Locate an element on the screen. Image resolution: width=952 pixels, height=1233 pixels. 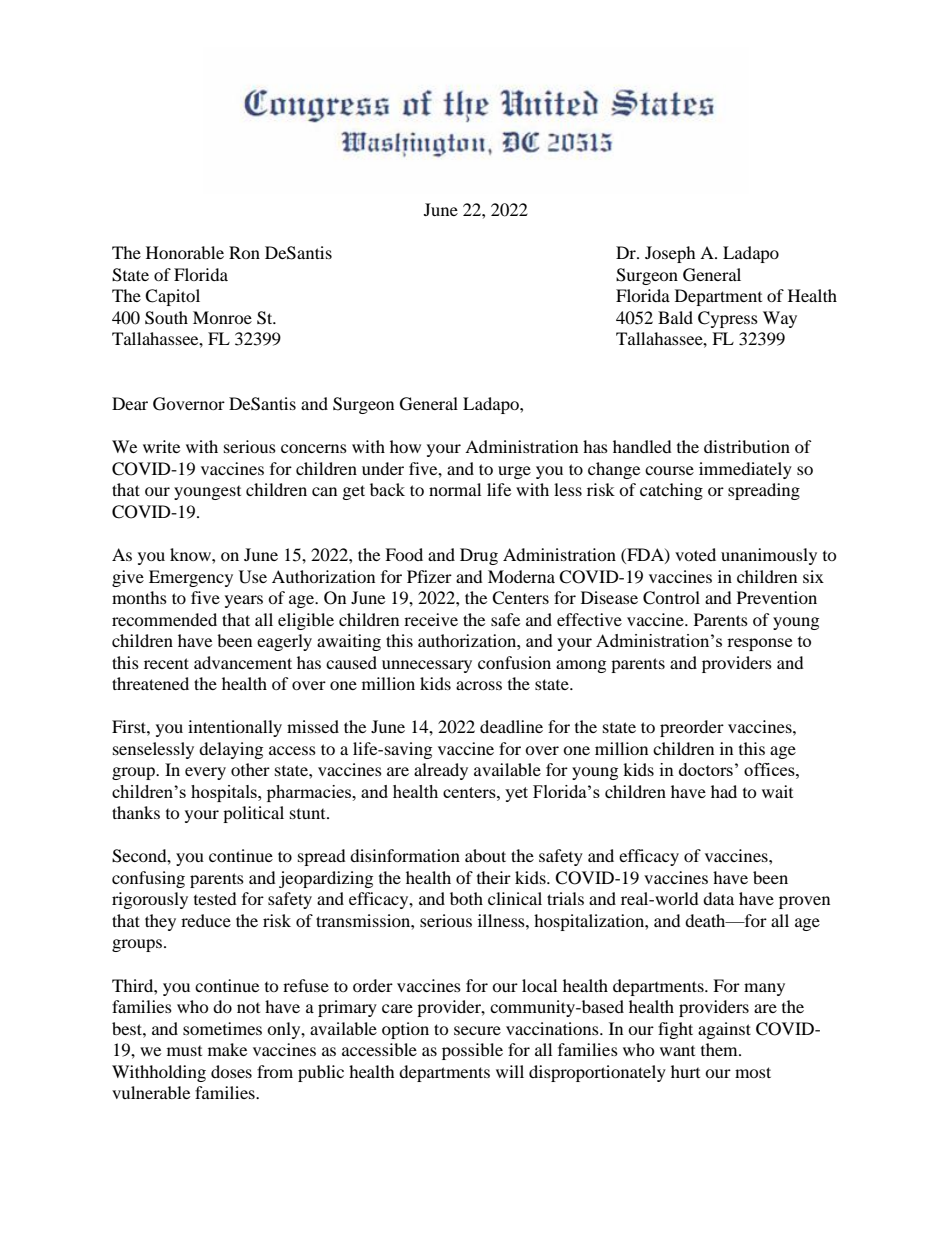
their is located at coordinates (494, 877).
